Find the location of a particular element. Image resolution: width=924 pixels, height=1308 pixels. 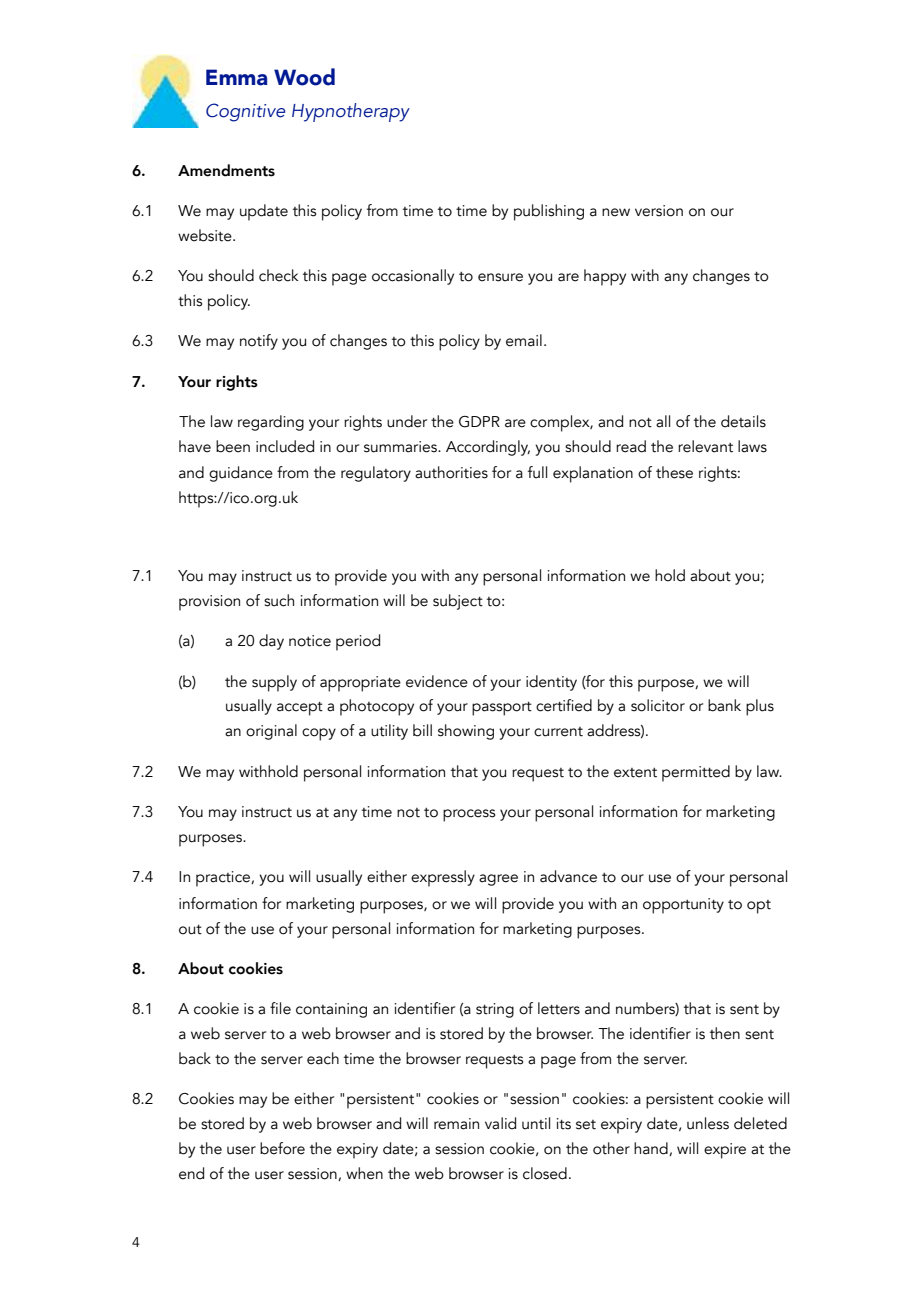

practice is located at coordinates (224, 879).
